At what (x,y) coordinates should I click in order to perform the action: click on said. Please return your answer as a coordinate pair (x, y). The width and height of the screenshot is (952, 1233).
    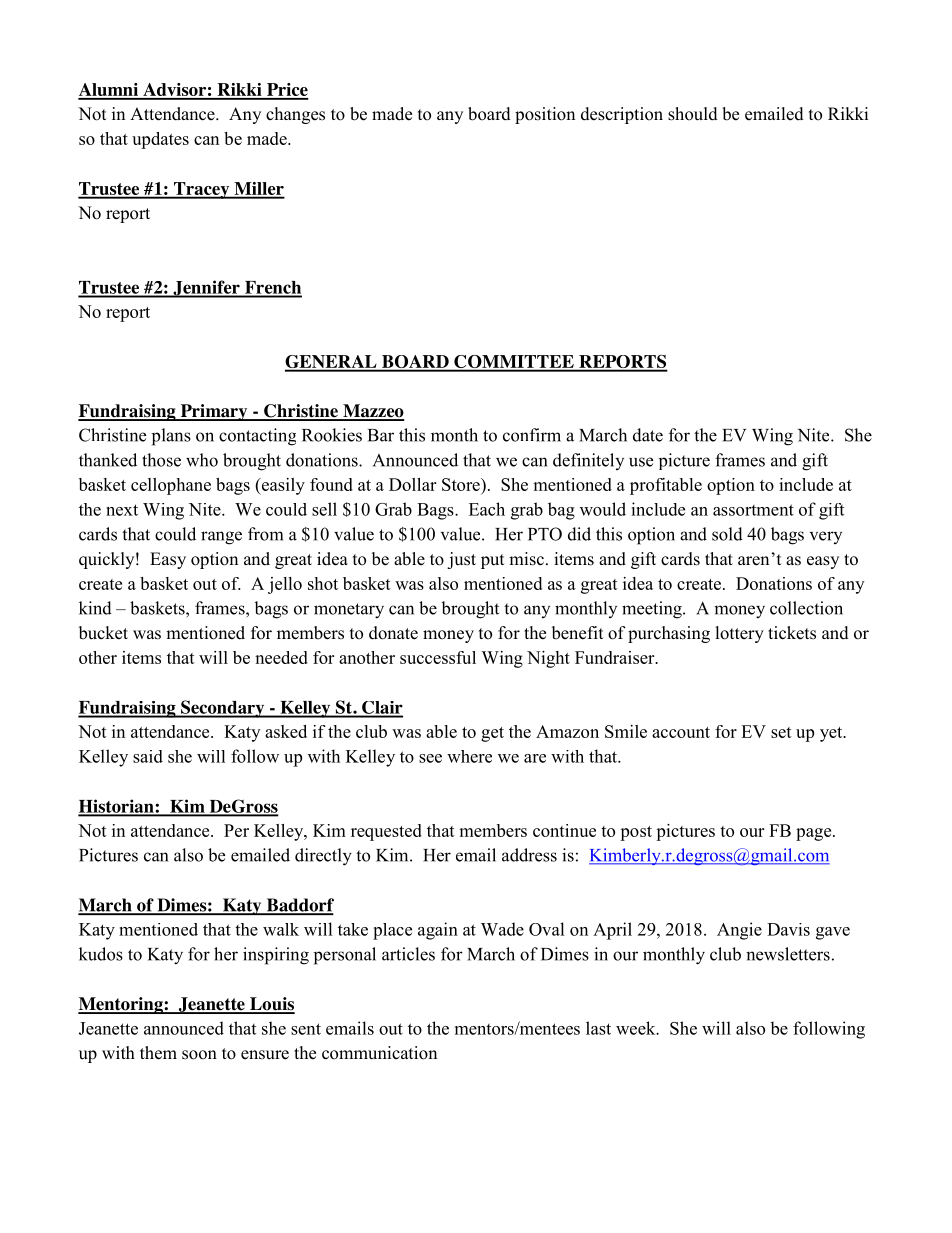
    Looking at the image, I should click on (148, 756).
